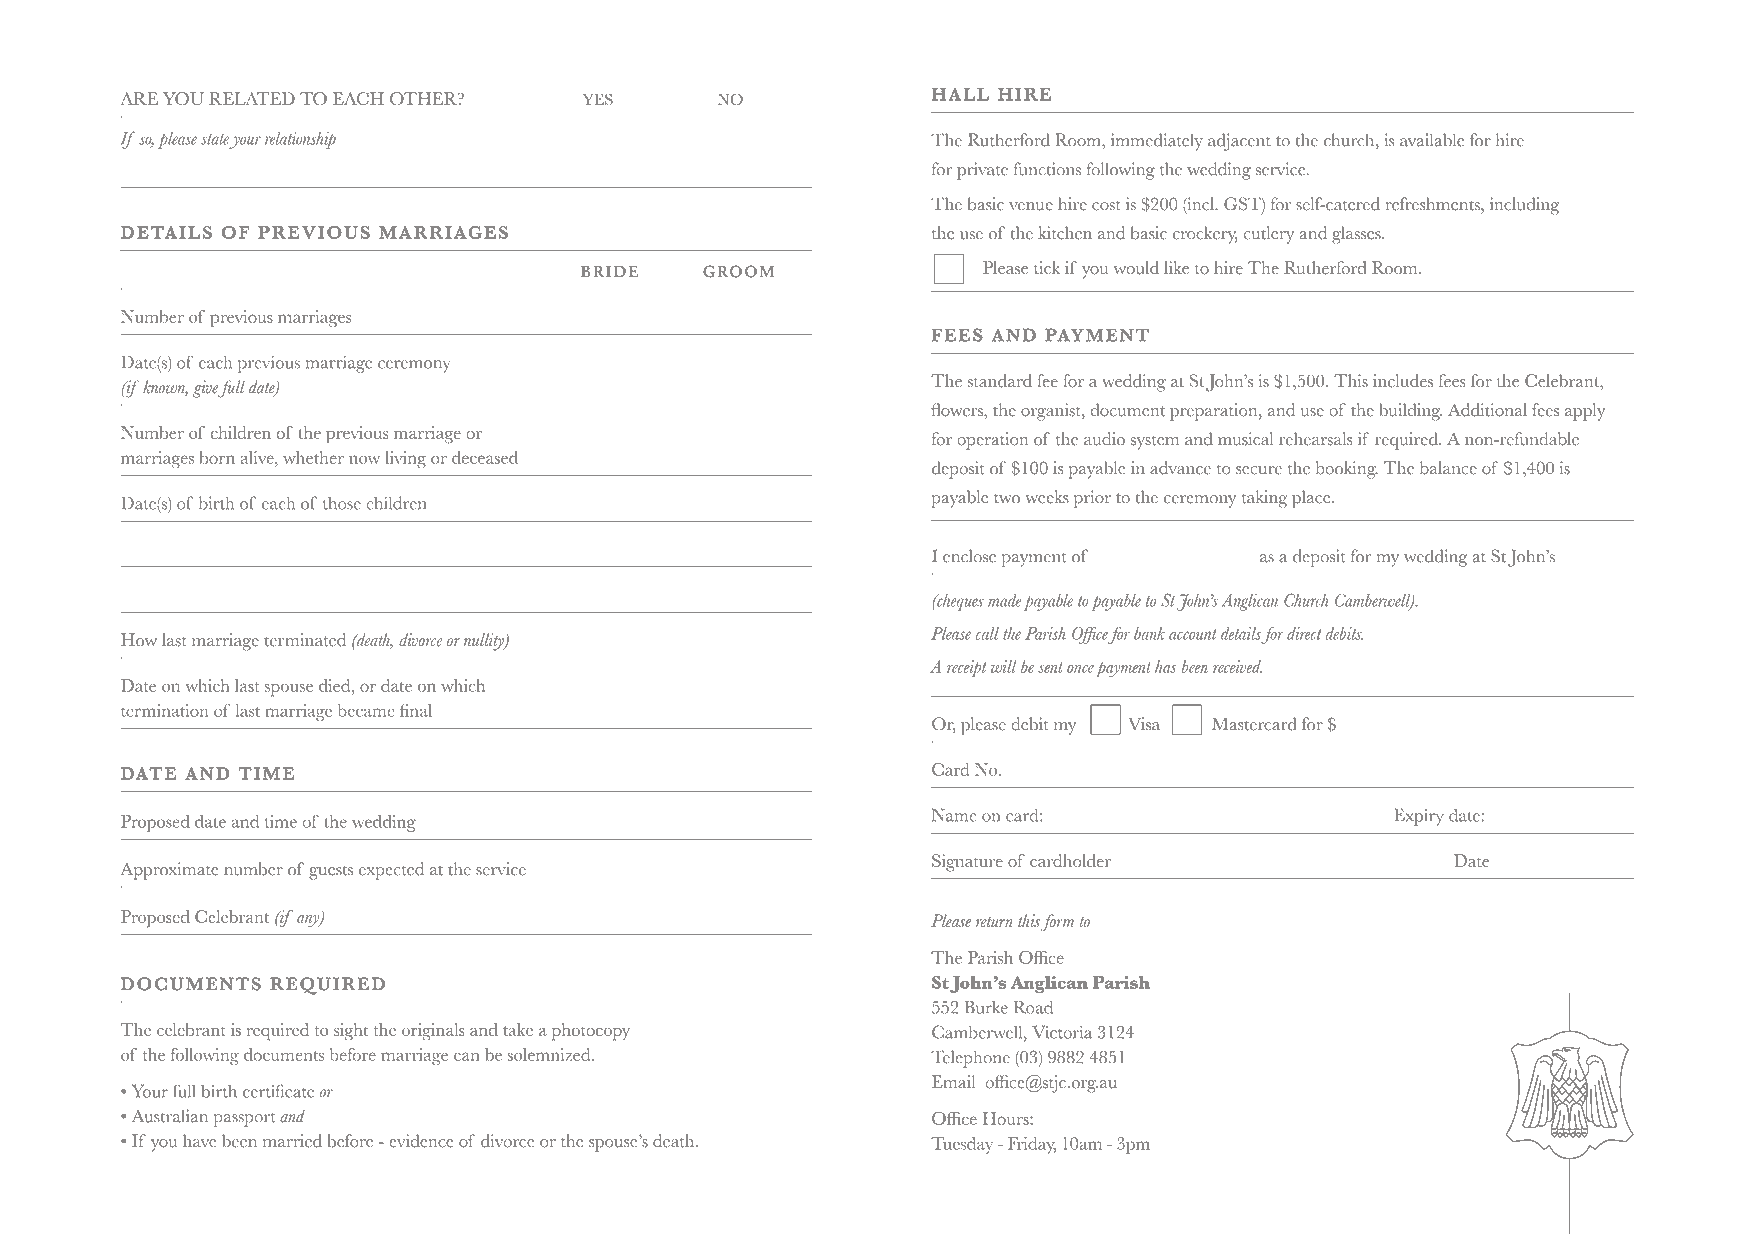 This document has height=1234, width=1745. What do you see at coordinates (966, 668) in the document?
I see `receipt` at bounding box center [966, 668].
